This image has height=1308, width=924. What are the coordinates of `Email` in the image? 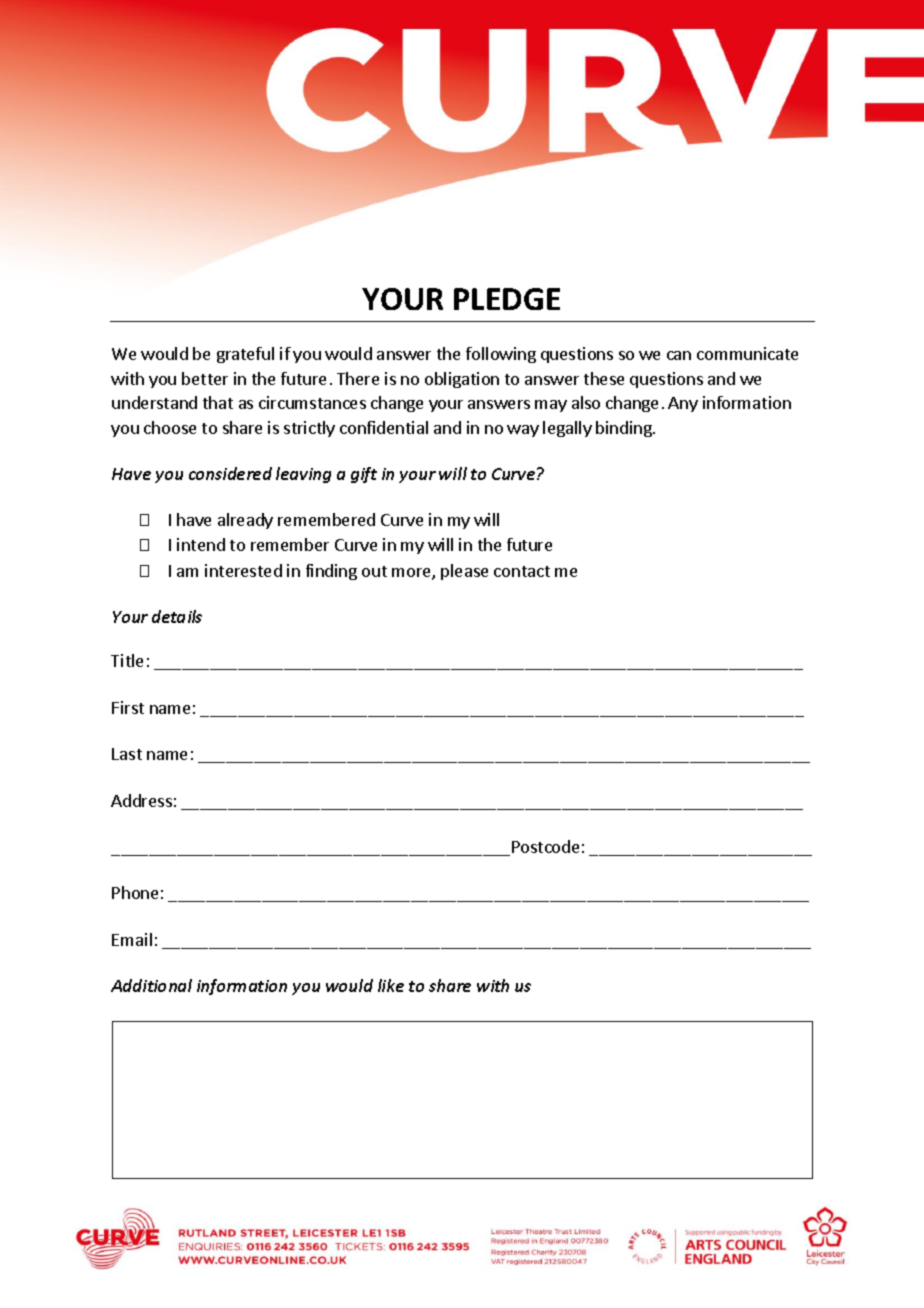 It's located at (132, 939).
